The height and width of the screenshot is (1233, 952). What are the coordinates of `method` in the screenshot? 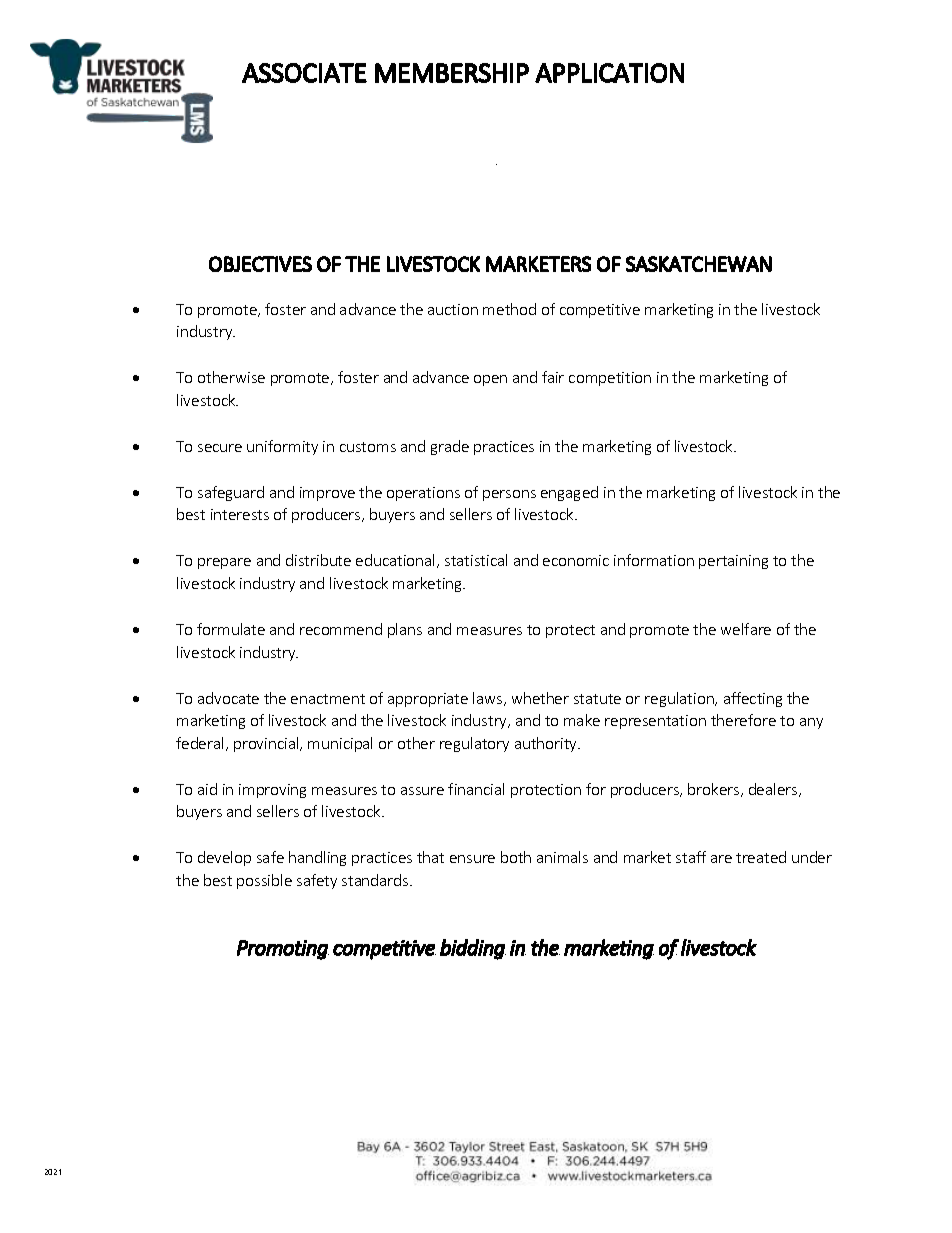 It's located at (509, 309).
